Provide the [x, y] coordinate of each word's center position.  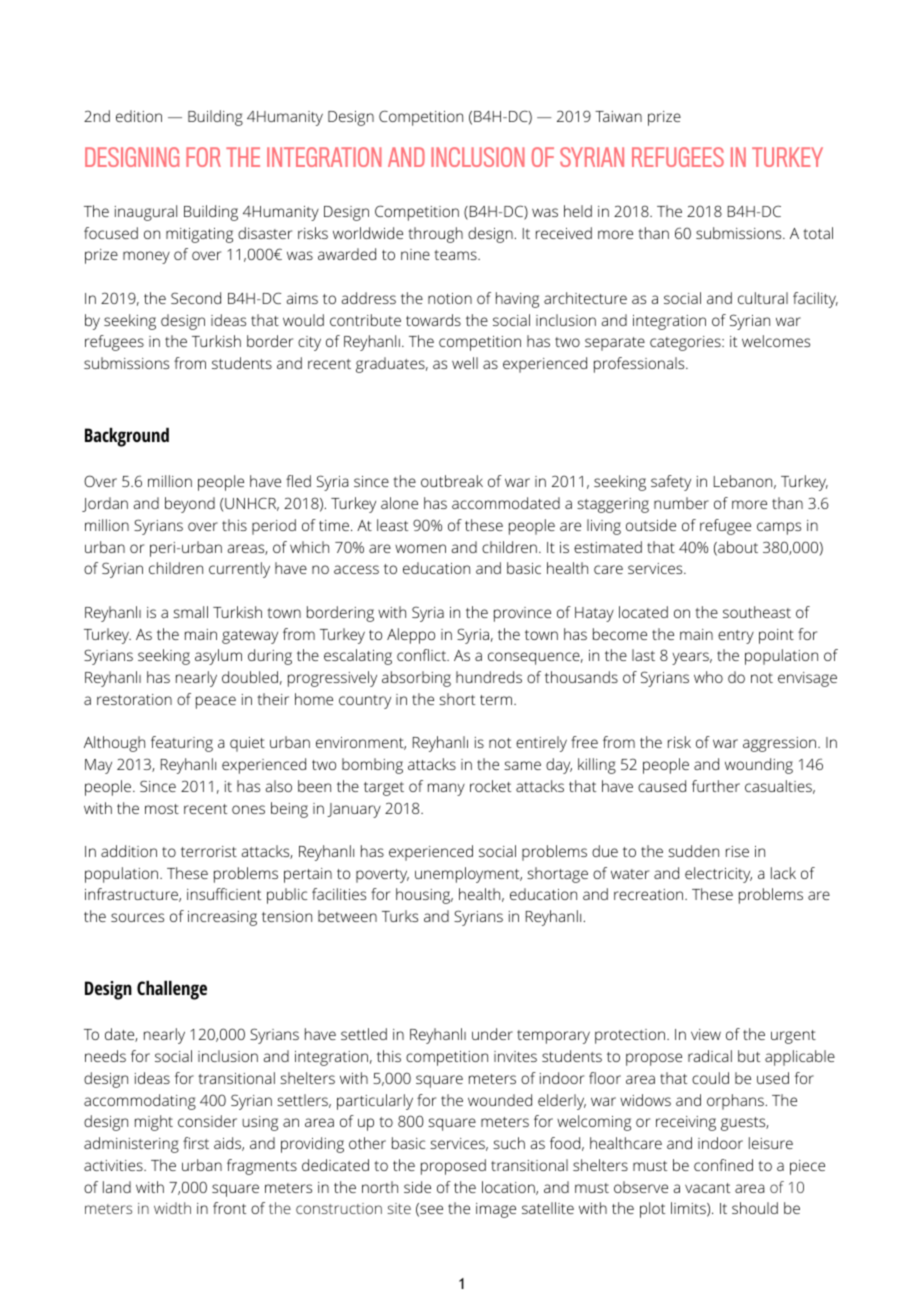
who [708, 677]
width [172, 1208]
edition [139, 116]
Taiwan [618, 116]
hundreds [489, 677]
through [435, 235]
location [509, 1188]
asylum [218, 657]
